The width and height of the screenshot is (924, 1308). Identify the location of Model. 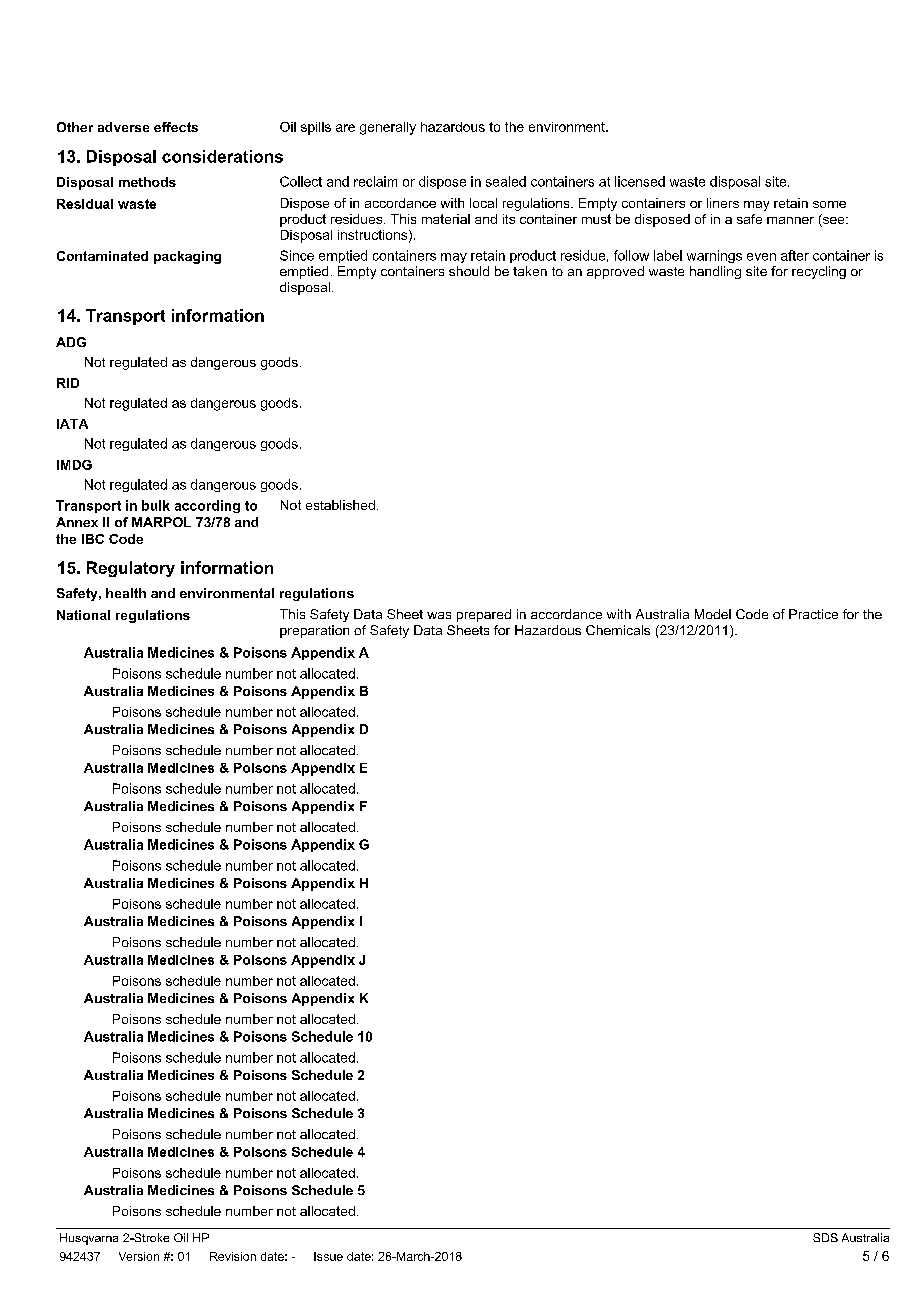
(713, 614).
